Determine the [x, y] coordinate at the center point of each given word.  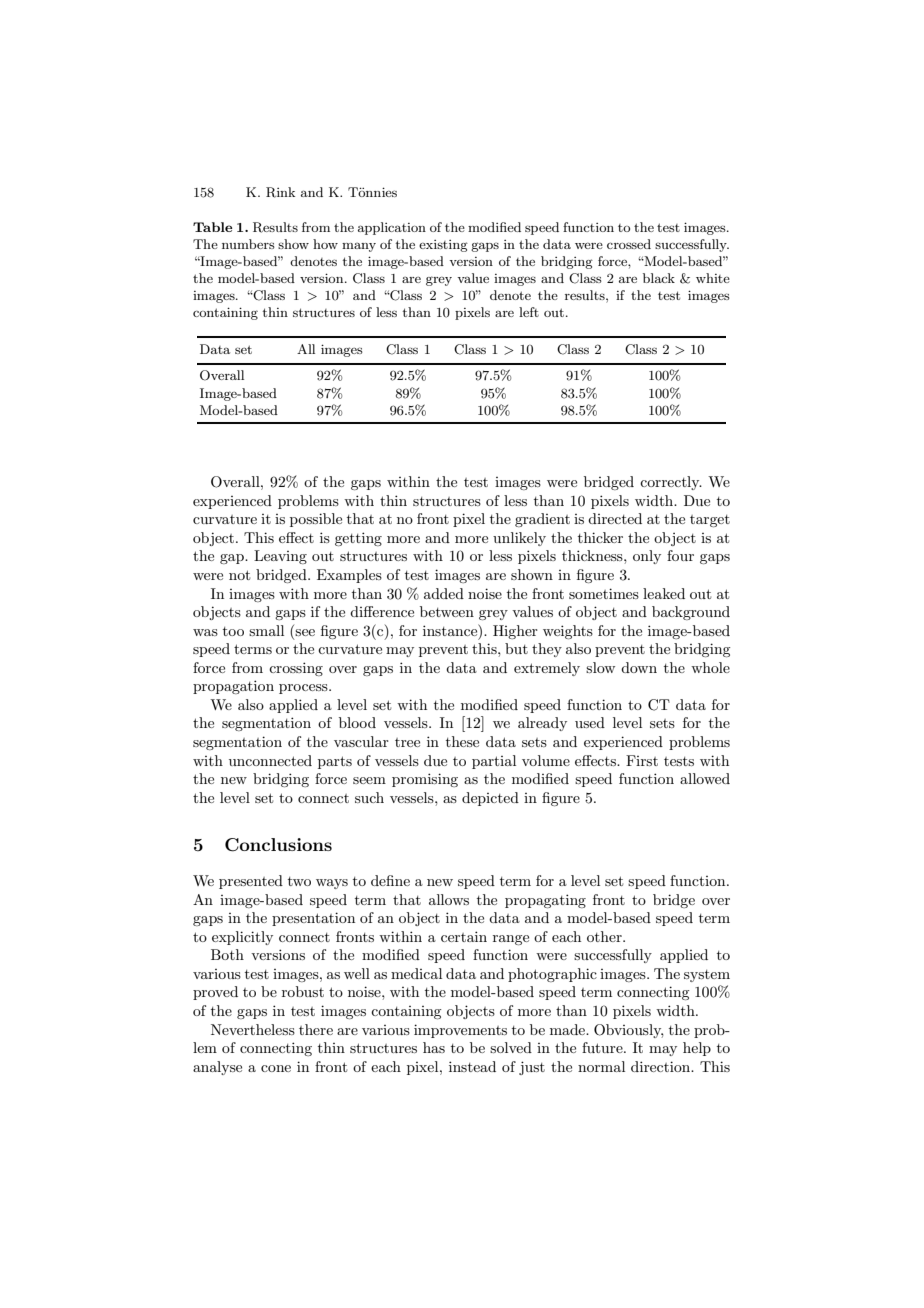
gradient [542, 520]
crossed [629, 244]
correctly [671, 483]
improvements [460, 1031]
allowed [705, 778]
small [266, 630]
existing [443, 246]
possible [316, 520]
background [691, 613]
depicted [490, 799]
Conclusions [278, 845]
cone [276, 1068]
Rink [280, 192]
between [447, 611]
